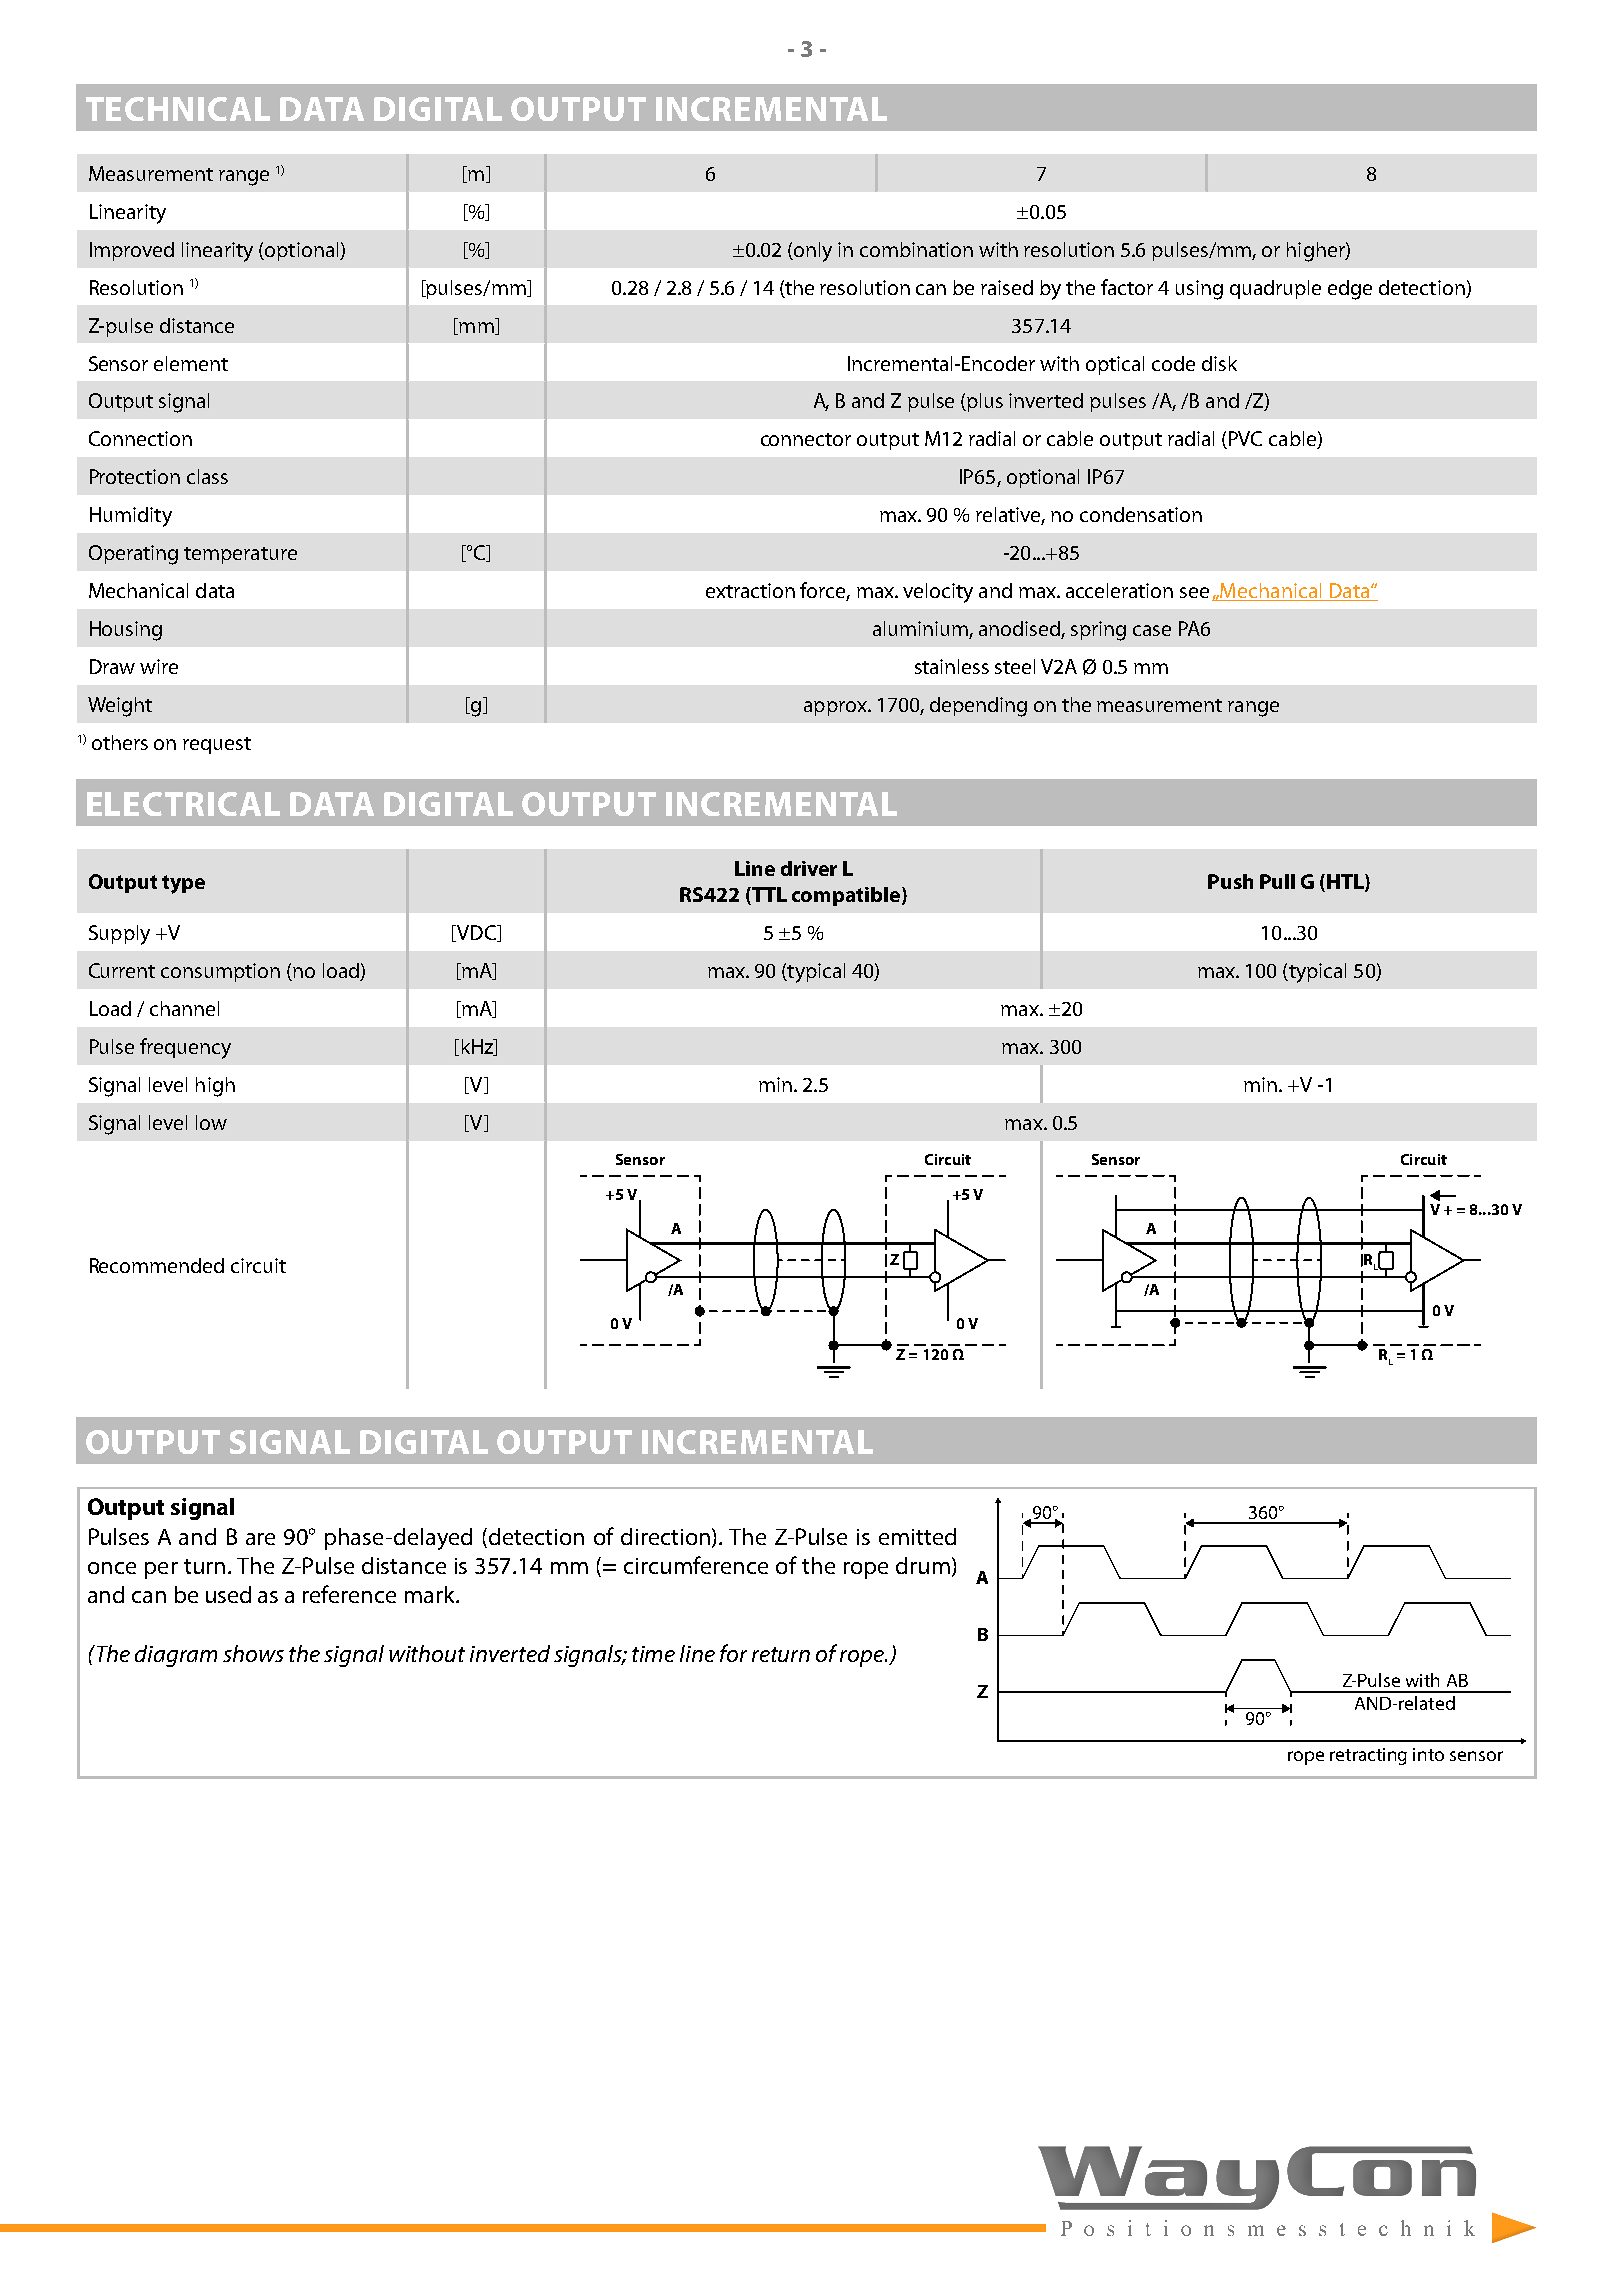  Describe the element at coordinates (812, 252) in the image. I see `only` at that location.
